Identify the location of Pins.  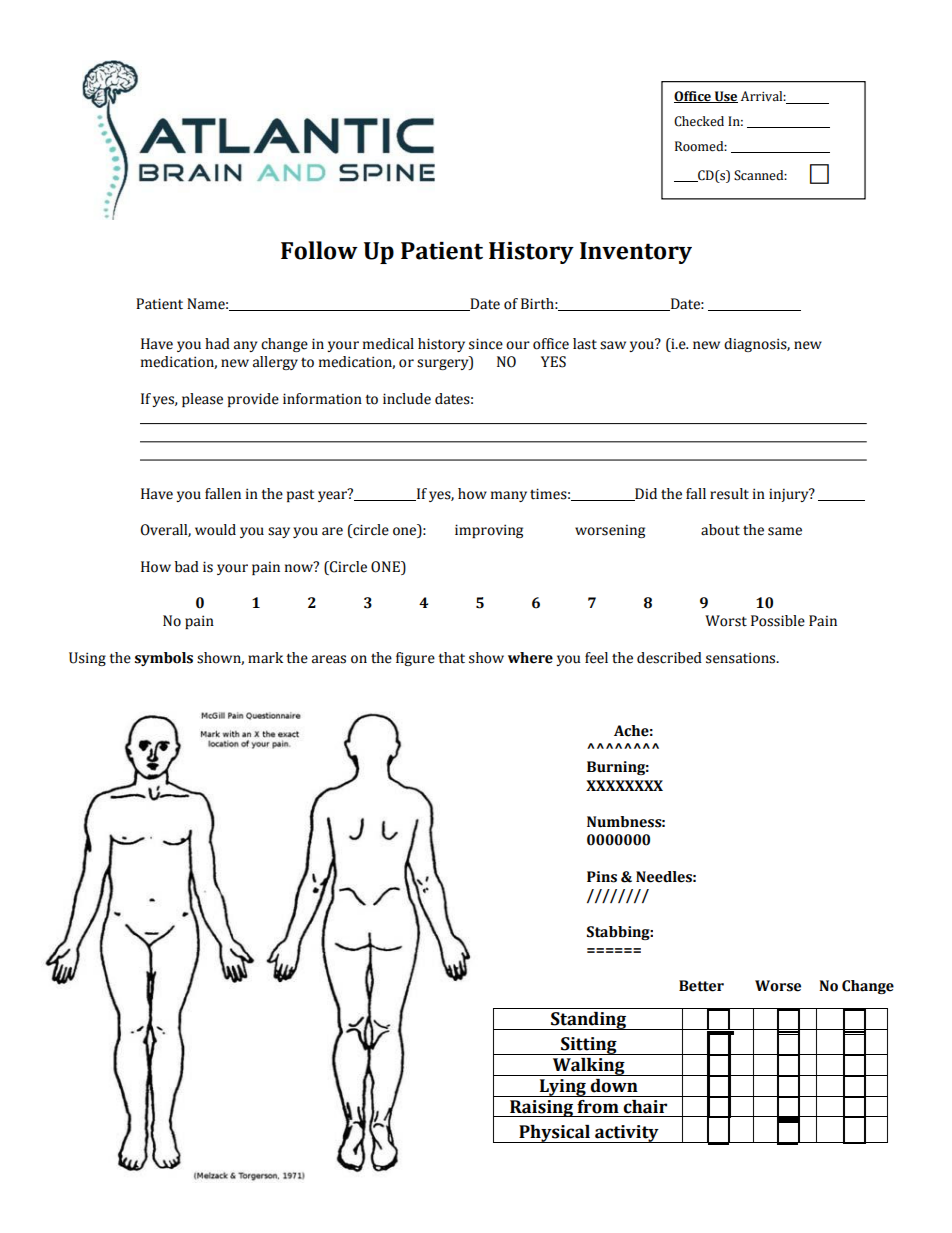
(602, 877).
